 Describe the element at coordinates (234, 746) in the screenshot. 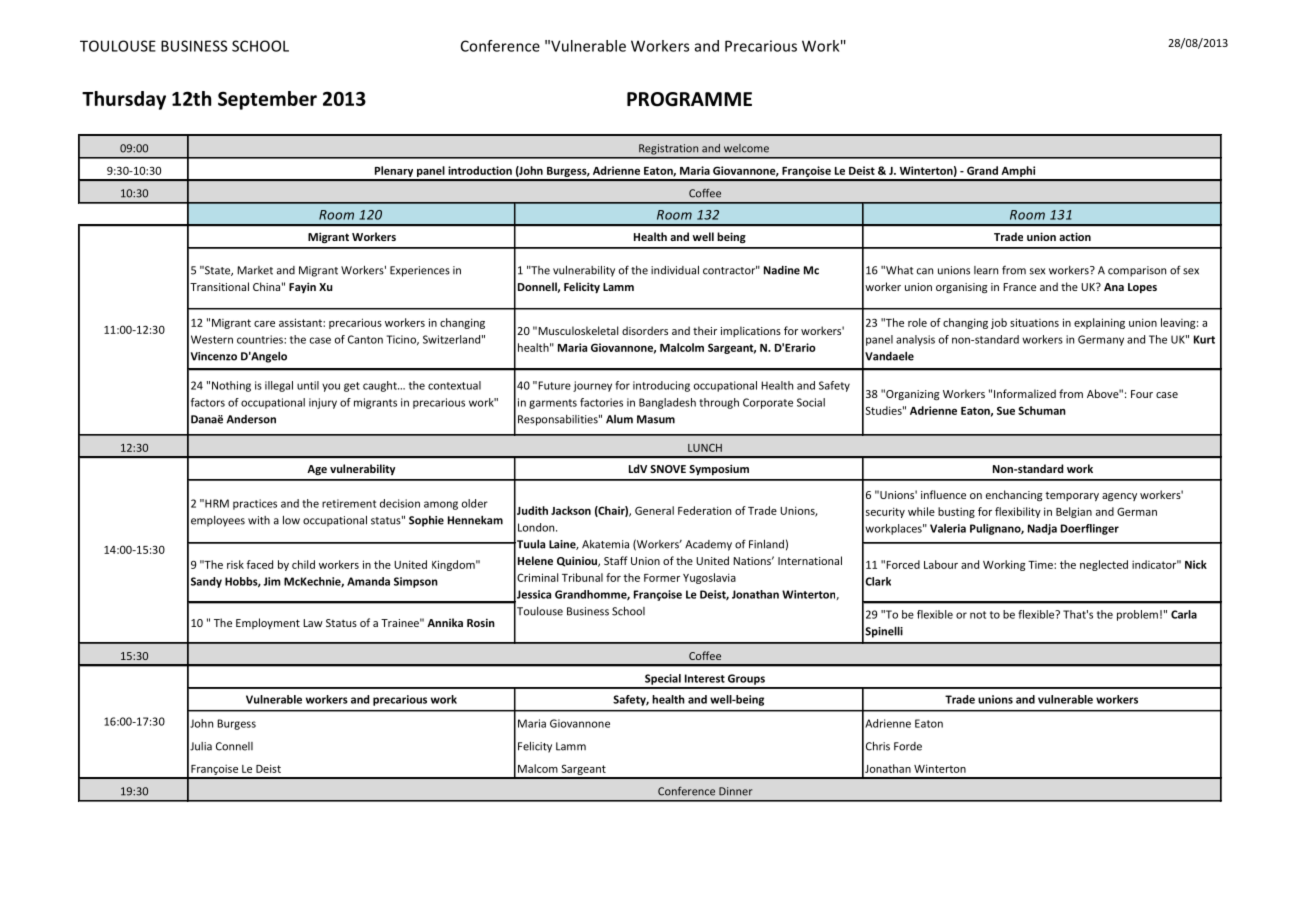

I see `Connell` at that location.
